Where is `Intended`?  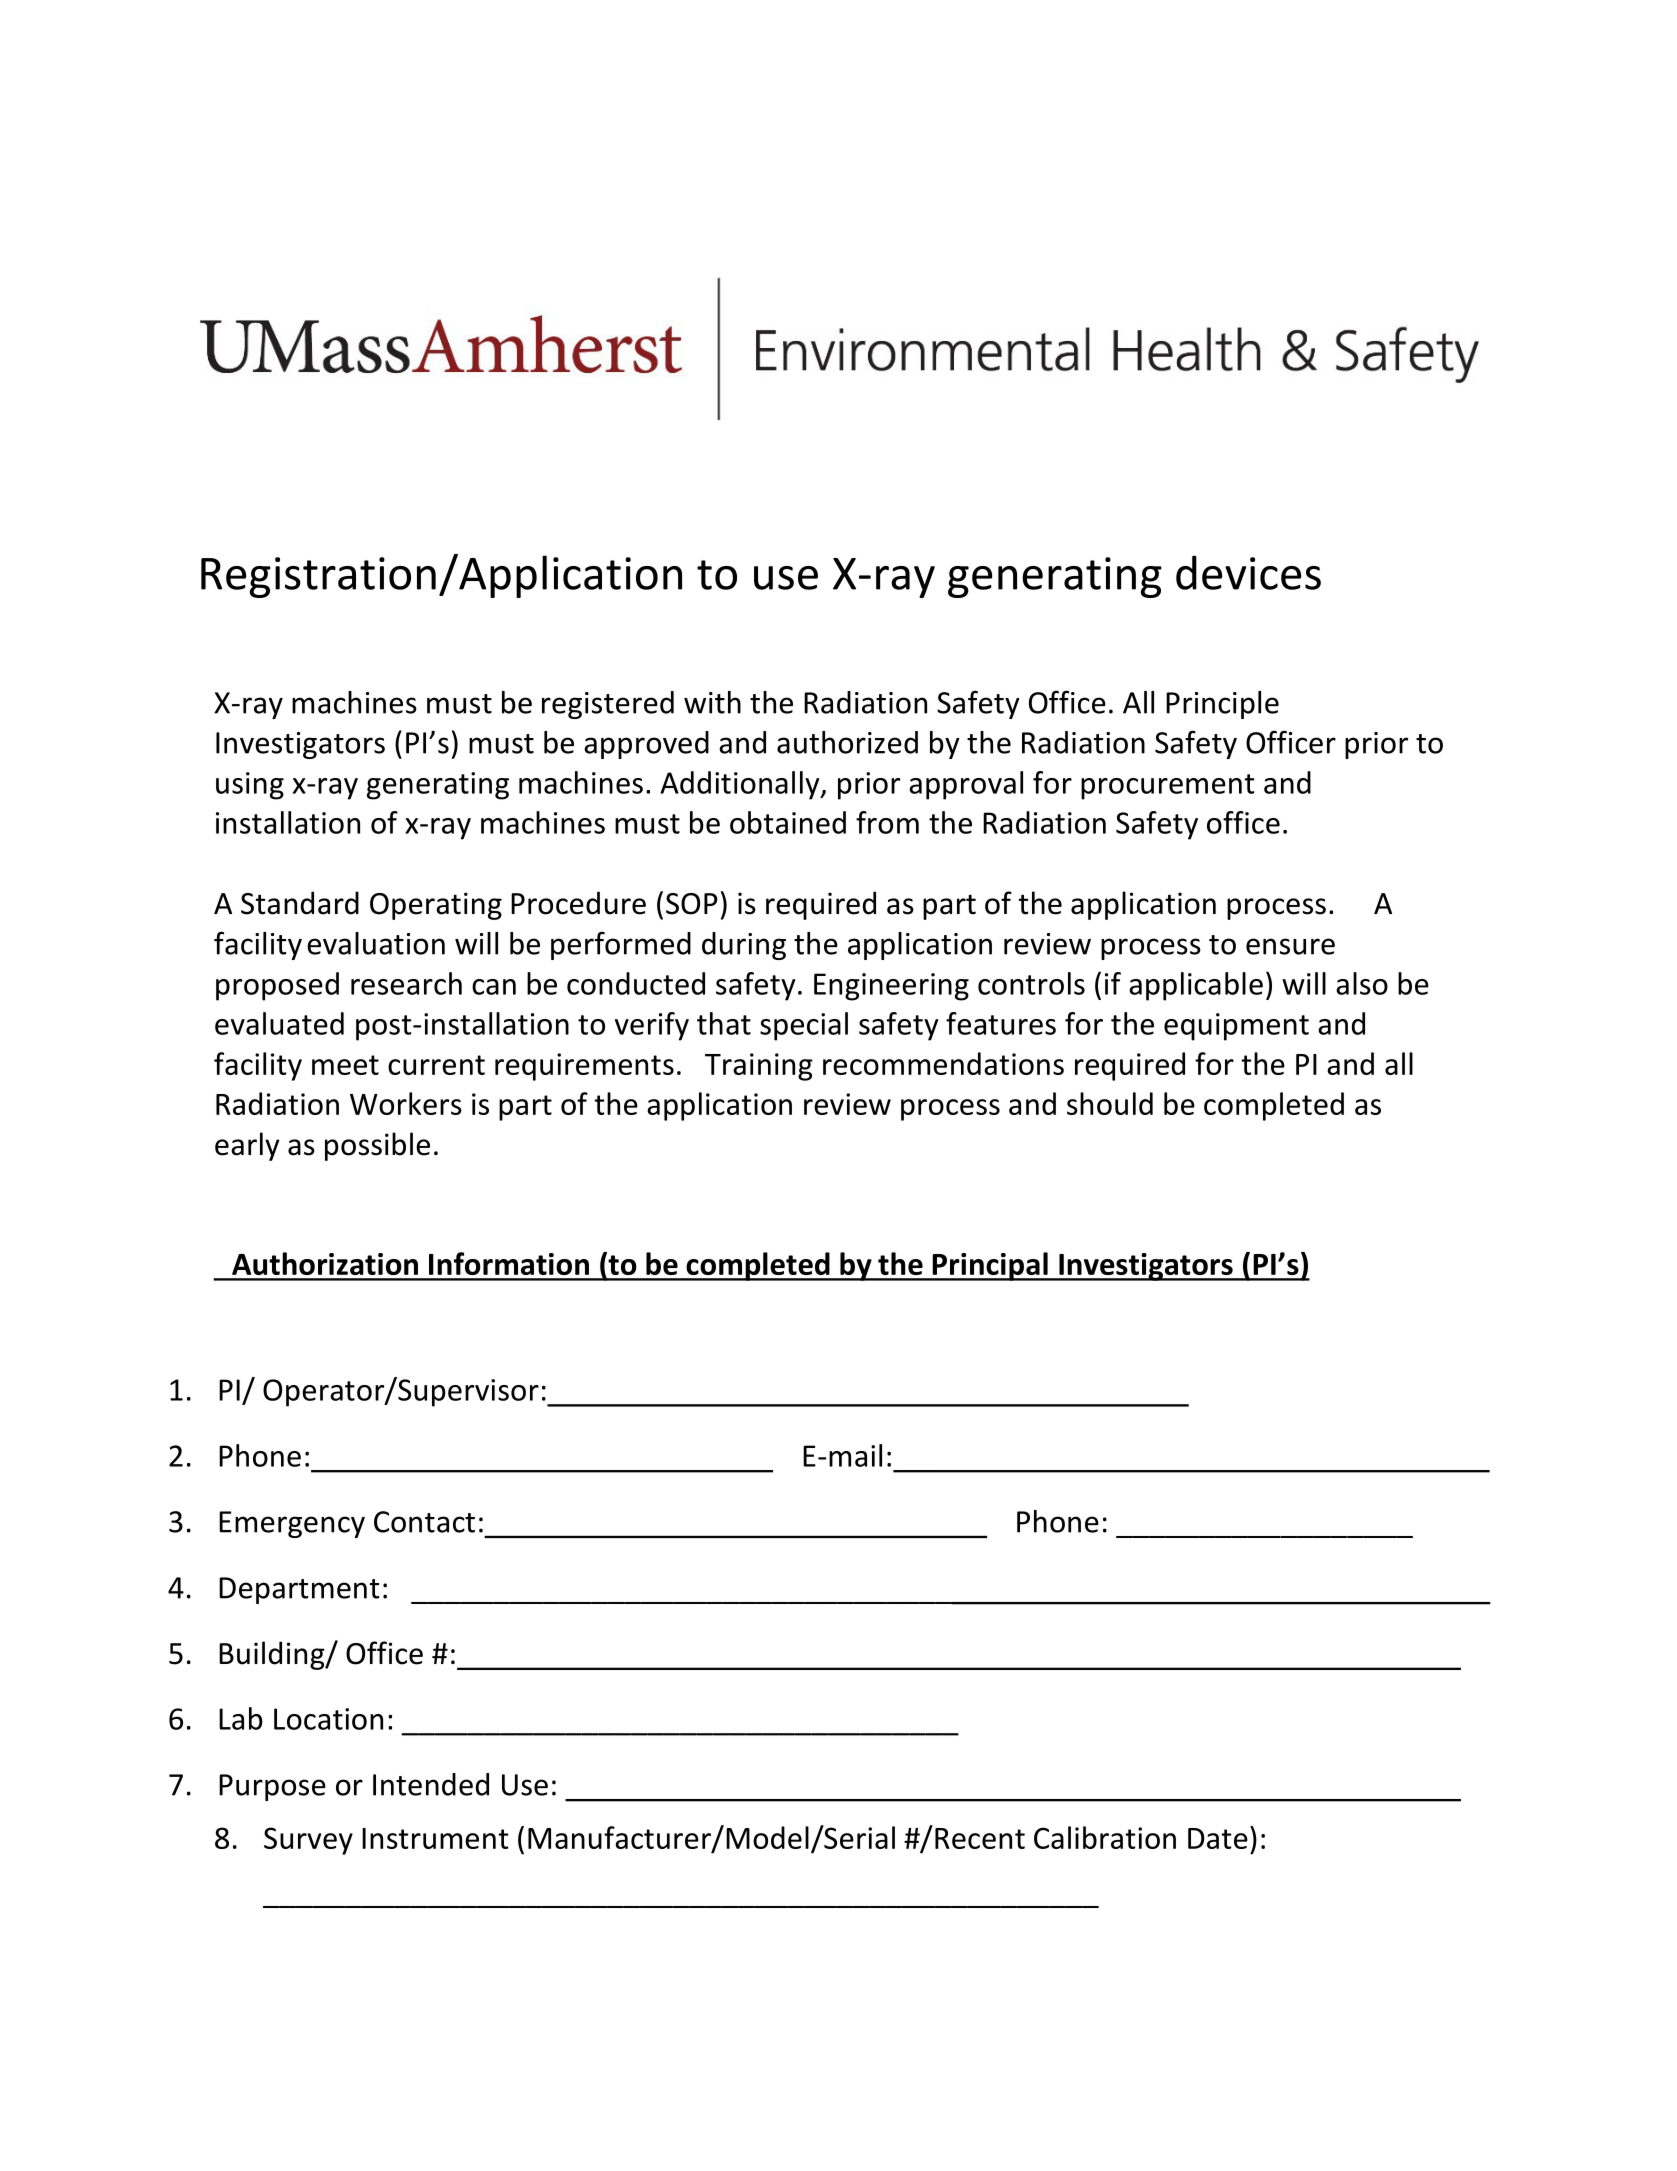
Intended is located at coordinates (431, 1784).
